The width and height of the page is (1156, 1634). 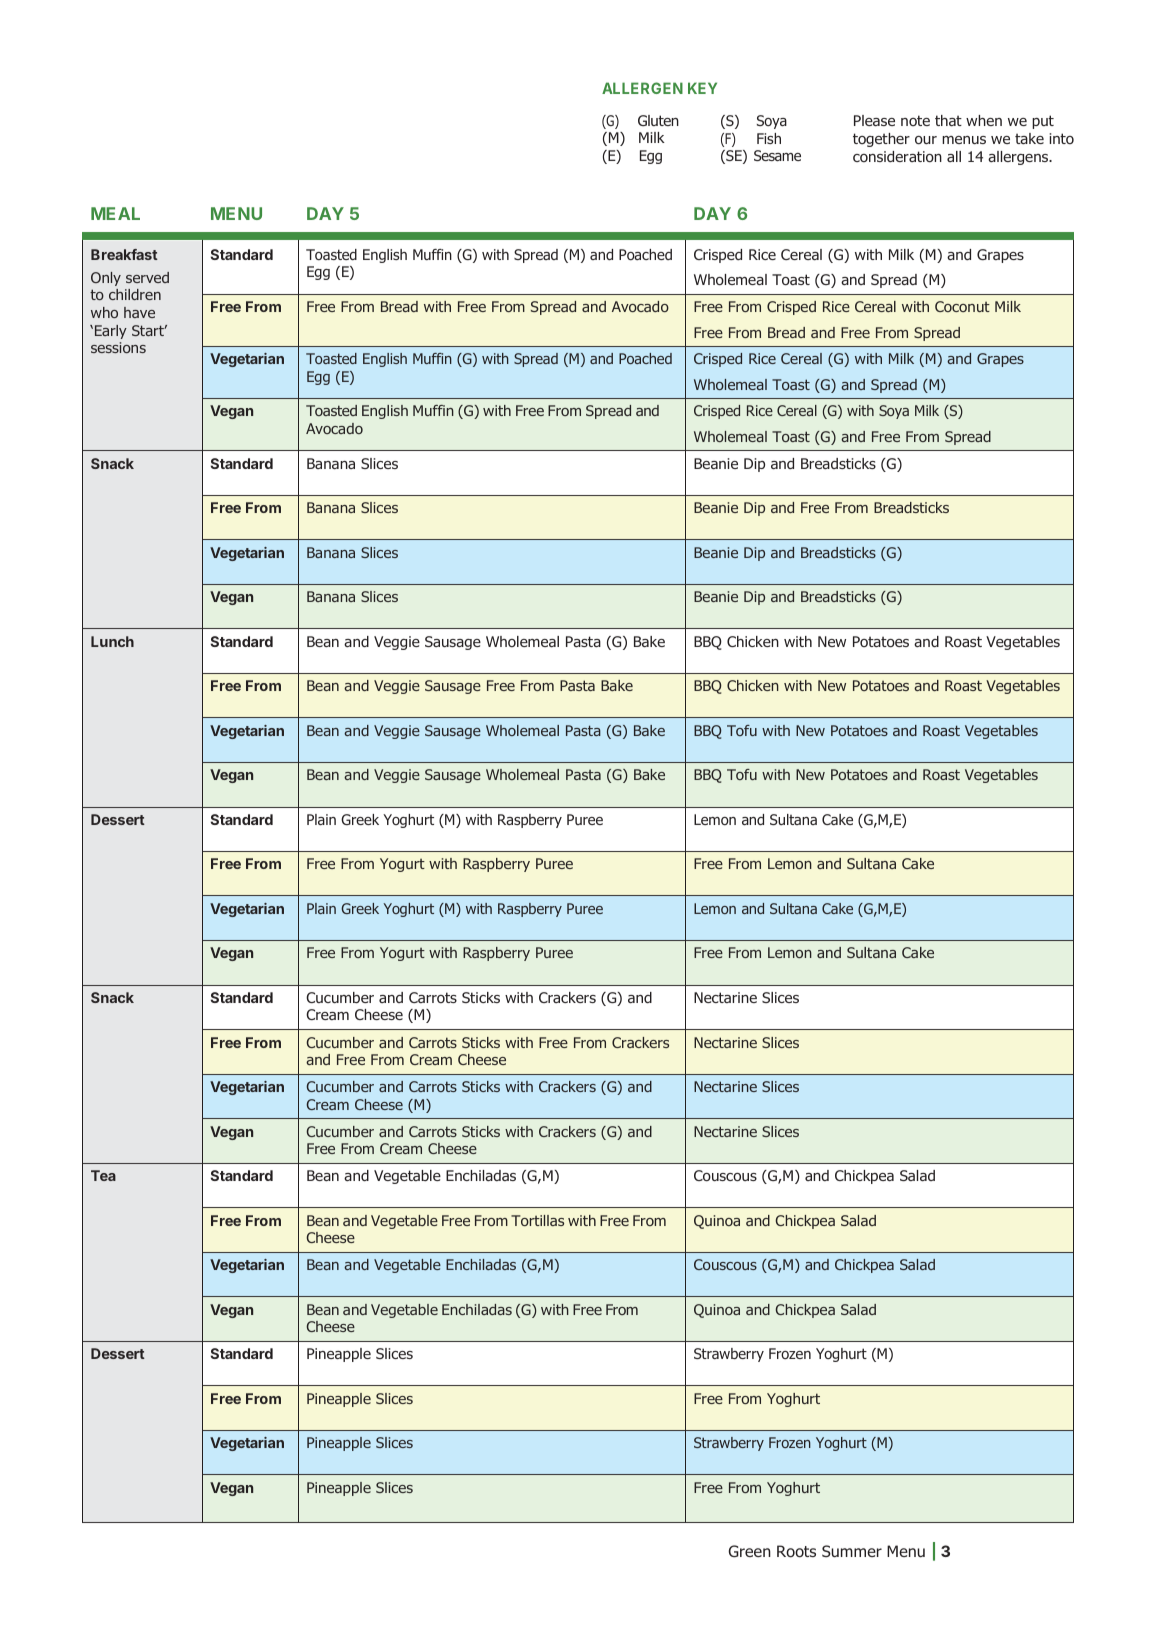 I want to click on Tortillas, so click(x=537, y=1220).
